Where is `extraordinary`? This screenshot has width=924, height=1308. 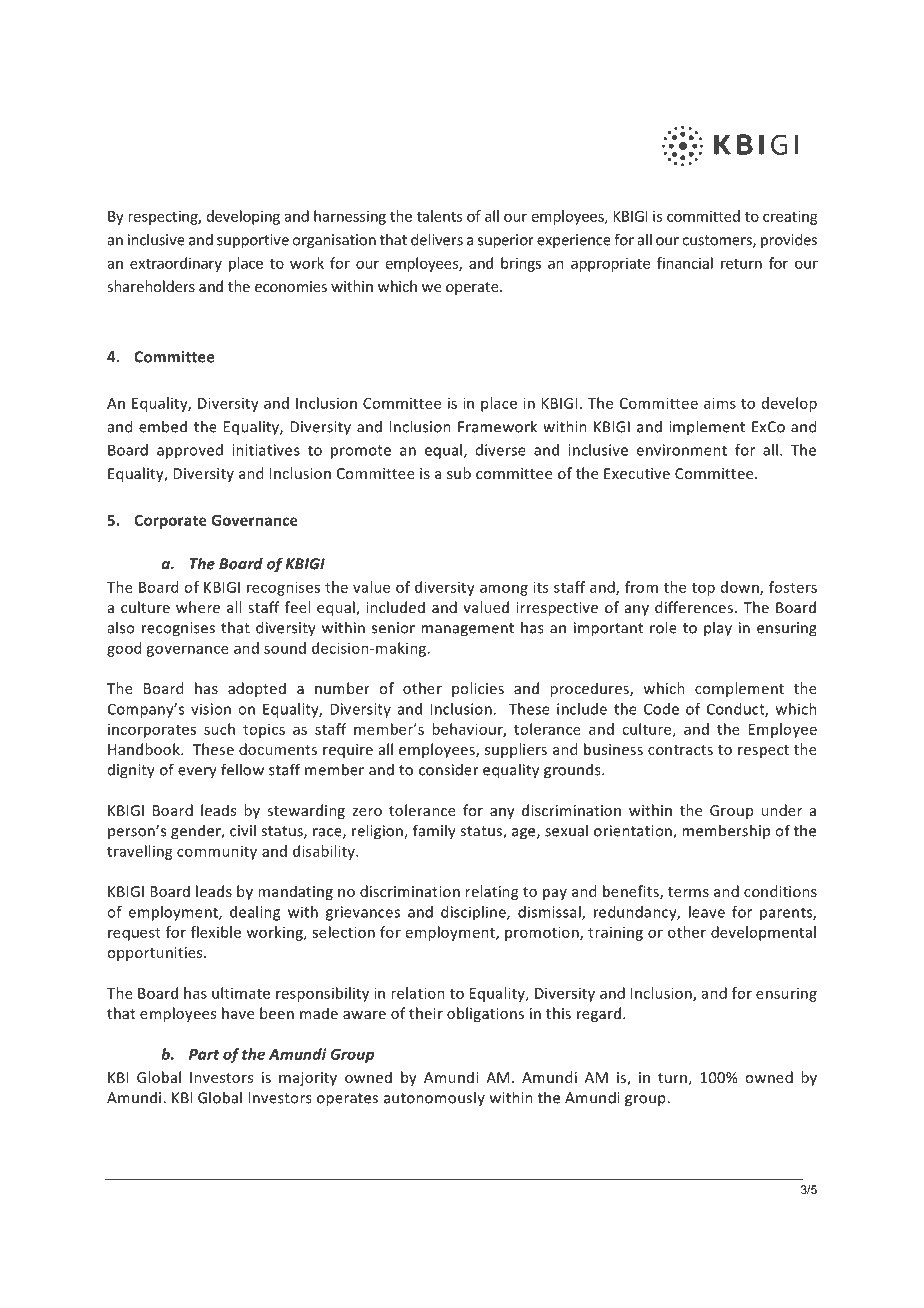 extraordinary is located at coordinates (176, 264).
